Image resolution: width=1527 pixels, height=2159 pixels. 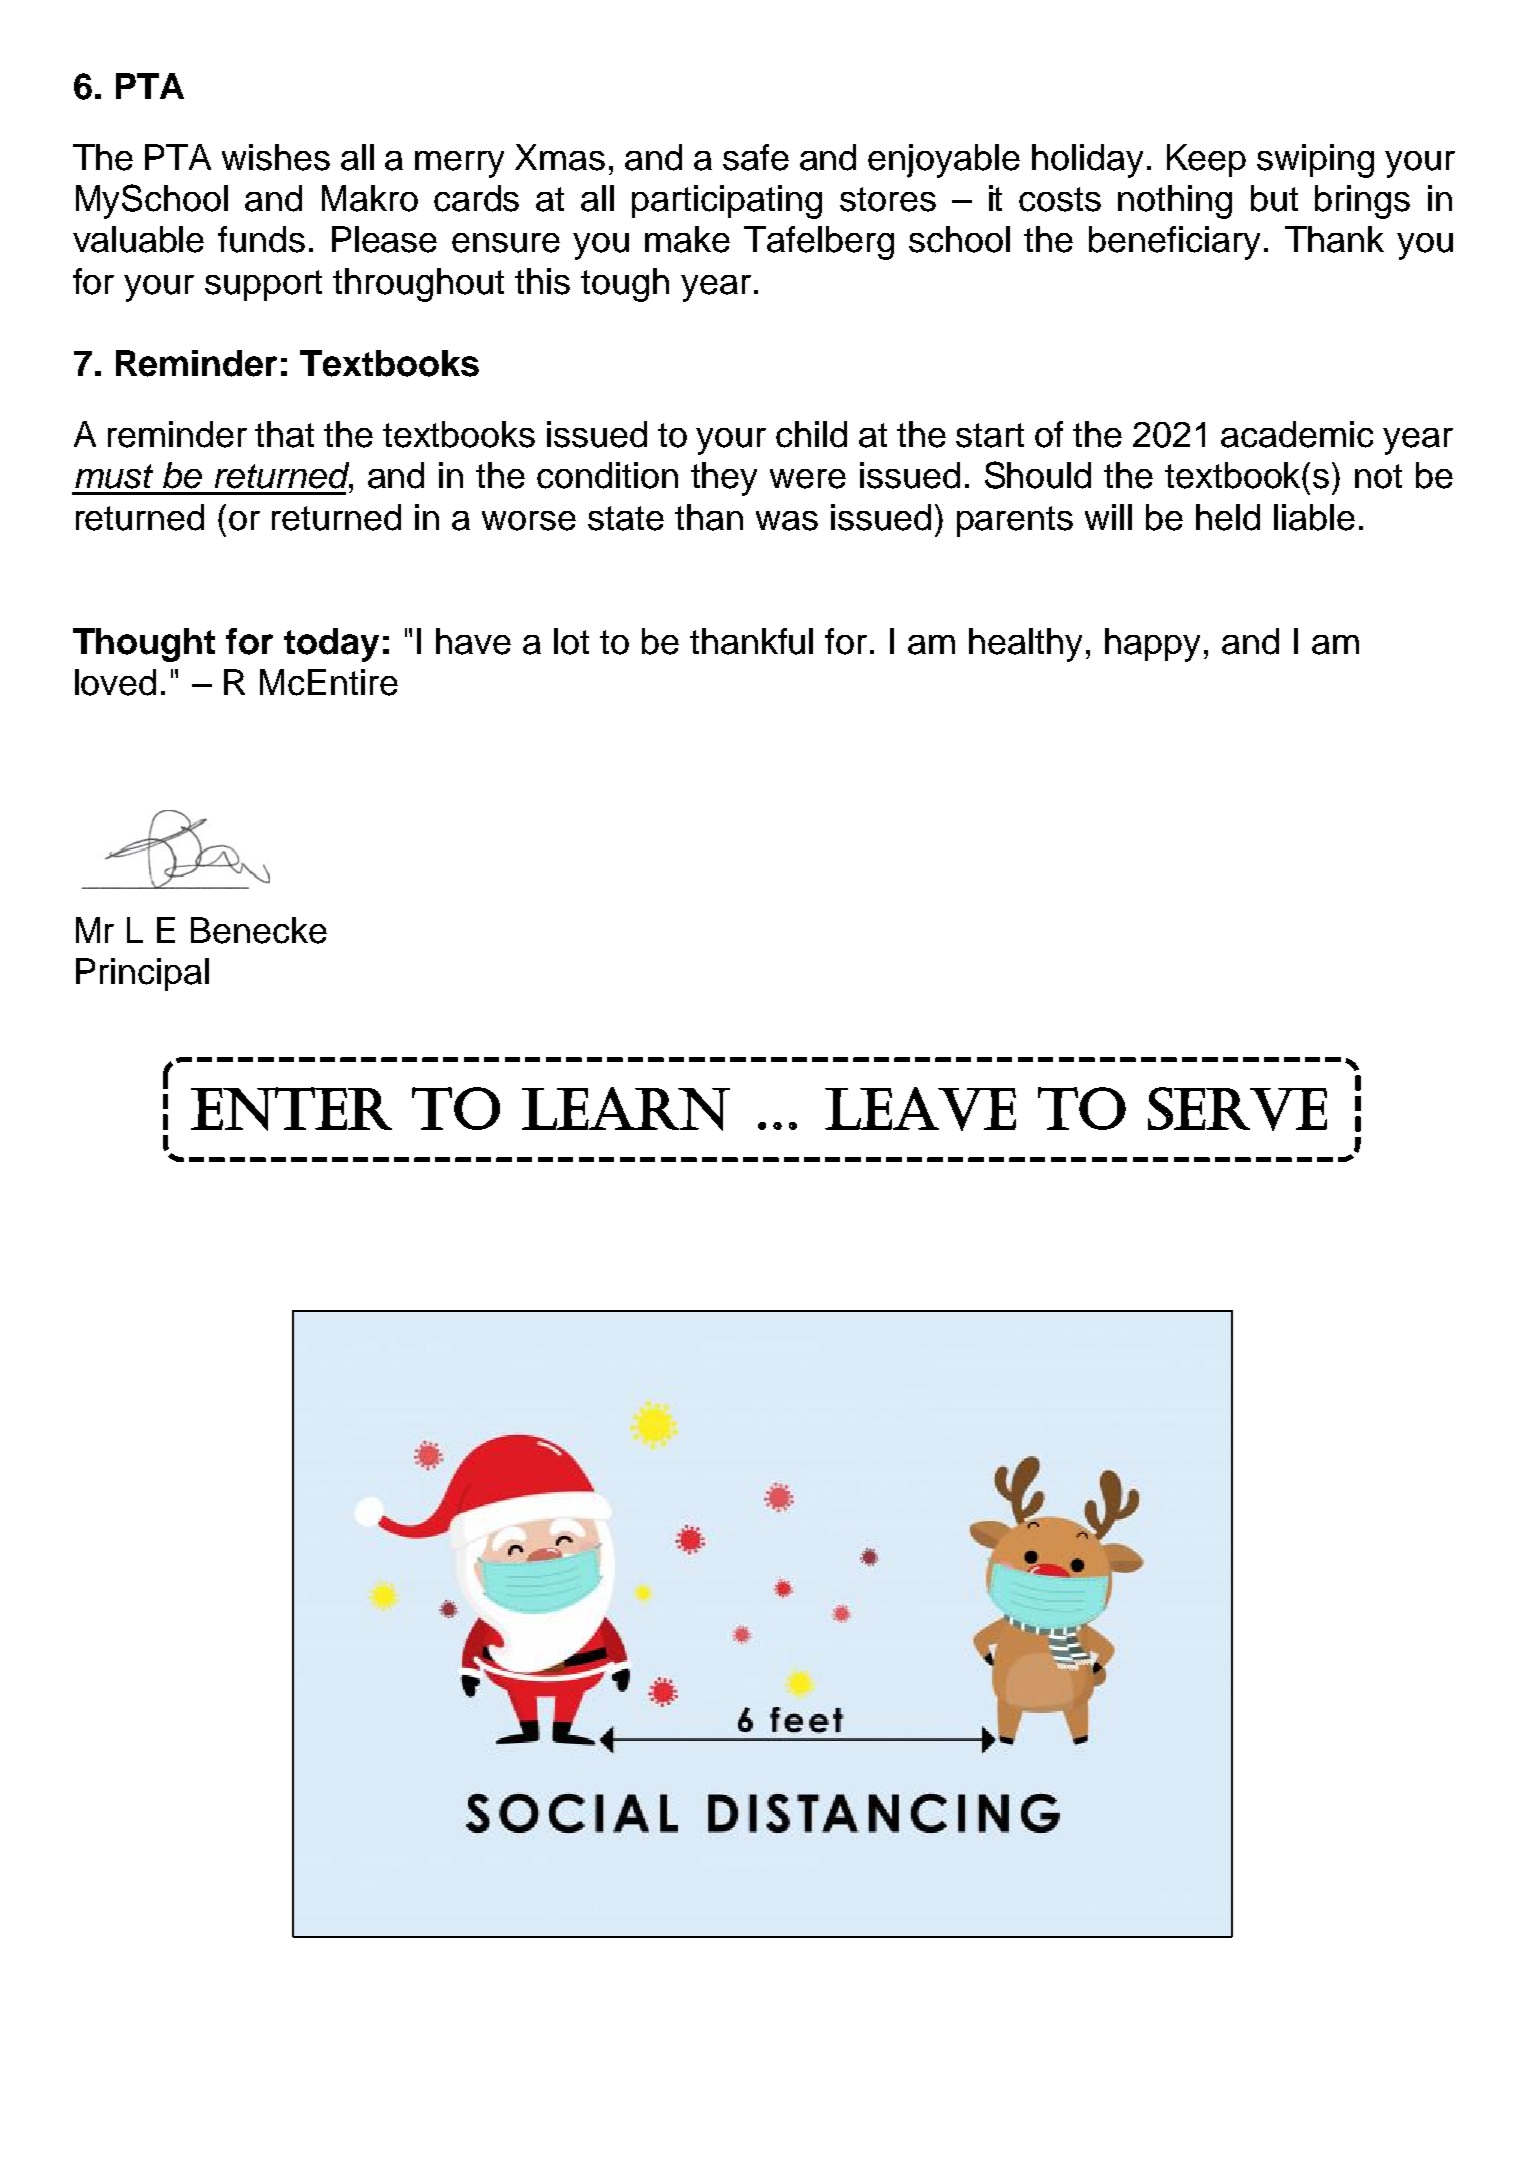 What do you see at coordinates (1175, 202) in the image?
I see `nothing` at bounding box center [1175, 202].
